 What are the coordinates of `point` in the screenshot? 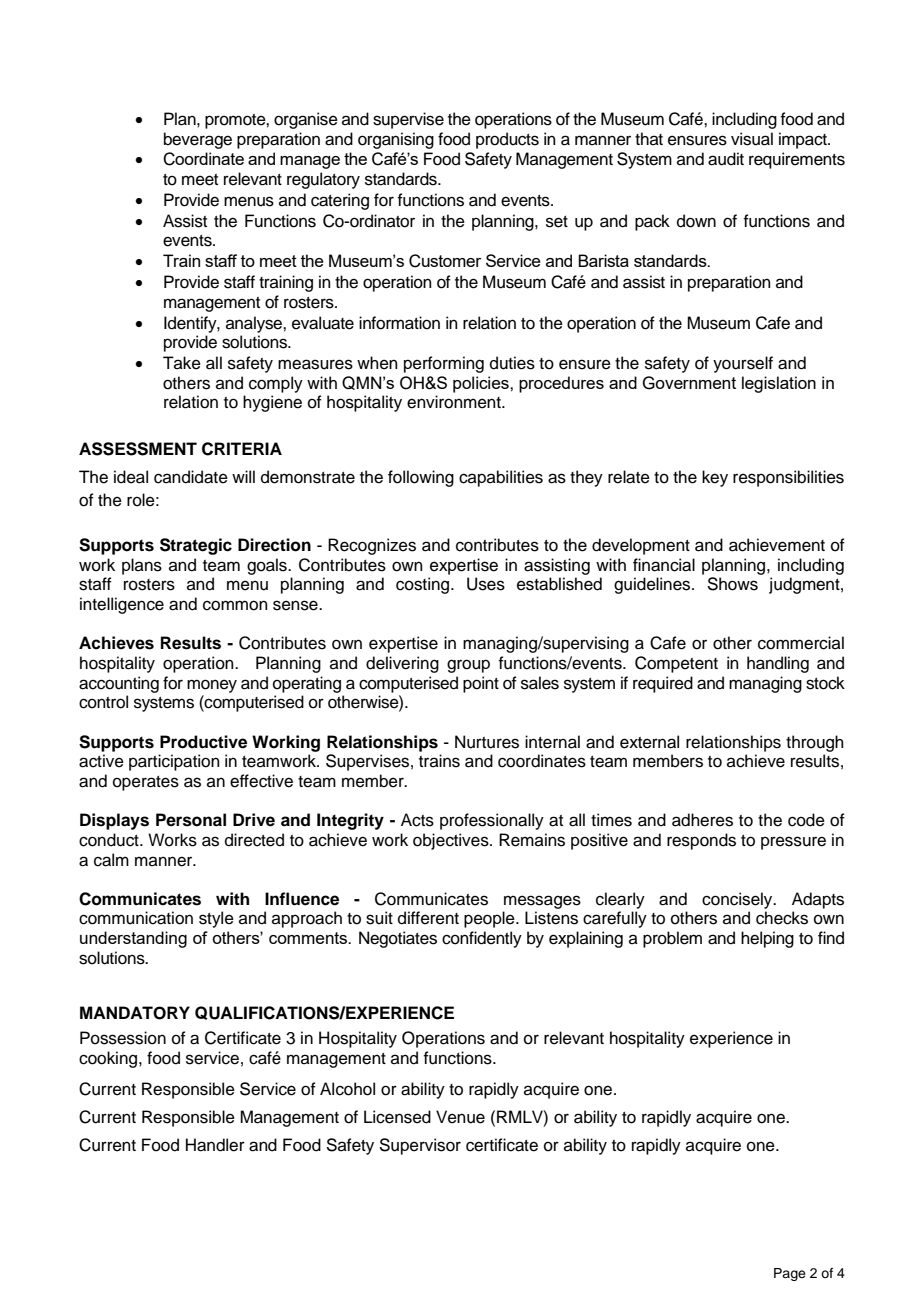 It's located at (481, 684).
